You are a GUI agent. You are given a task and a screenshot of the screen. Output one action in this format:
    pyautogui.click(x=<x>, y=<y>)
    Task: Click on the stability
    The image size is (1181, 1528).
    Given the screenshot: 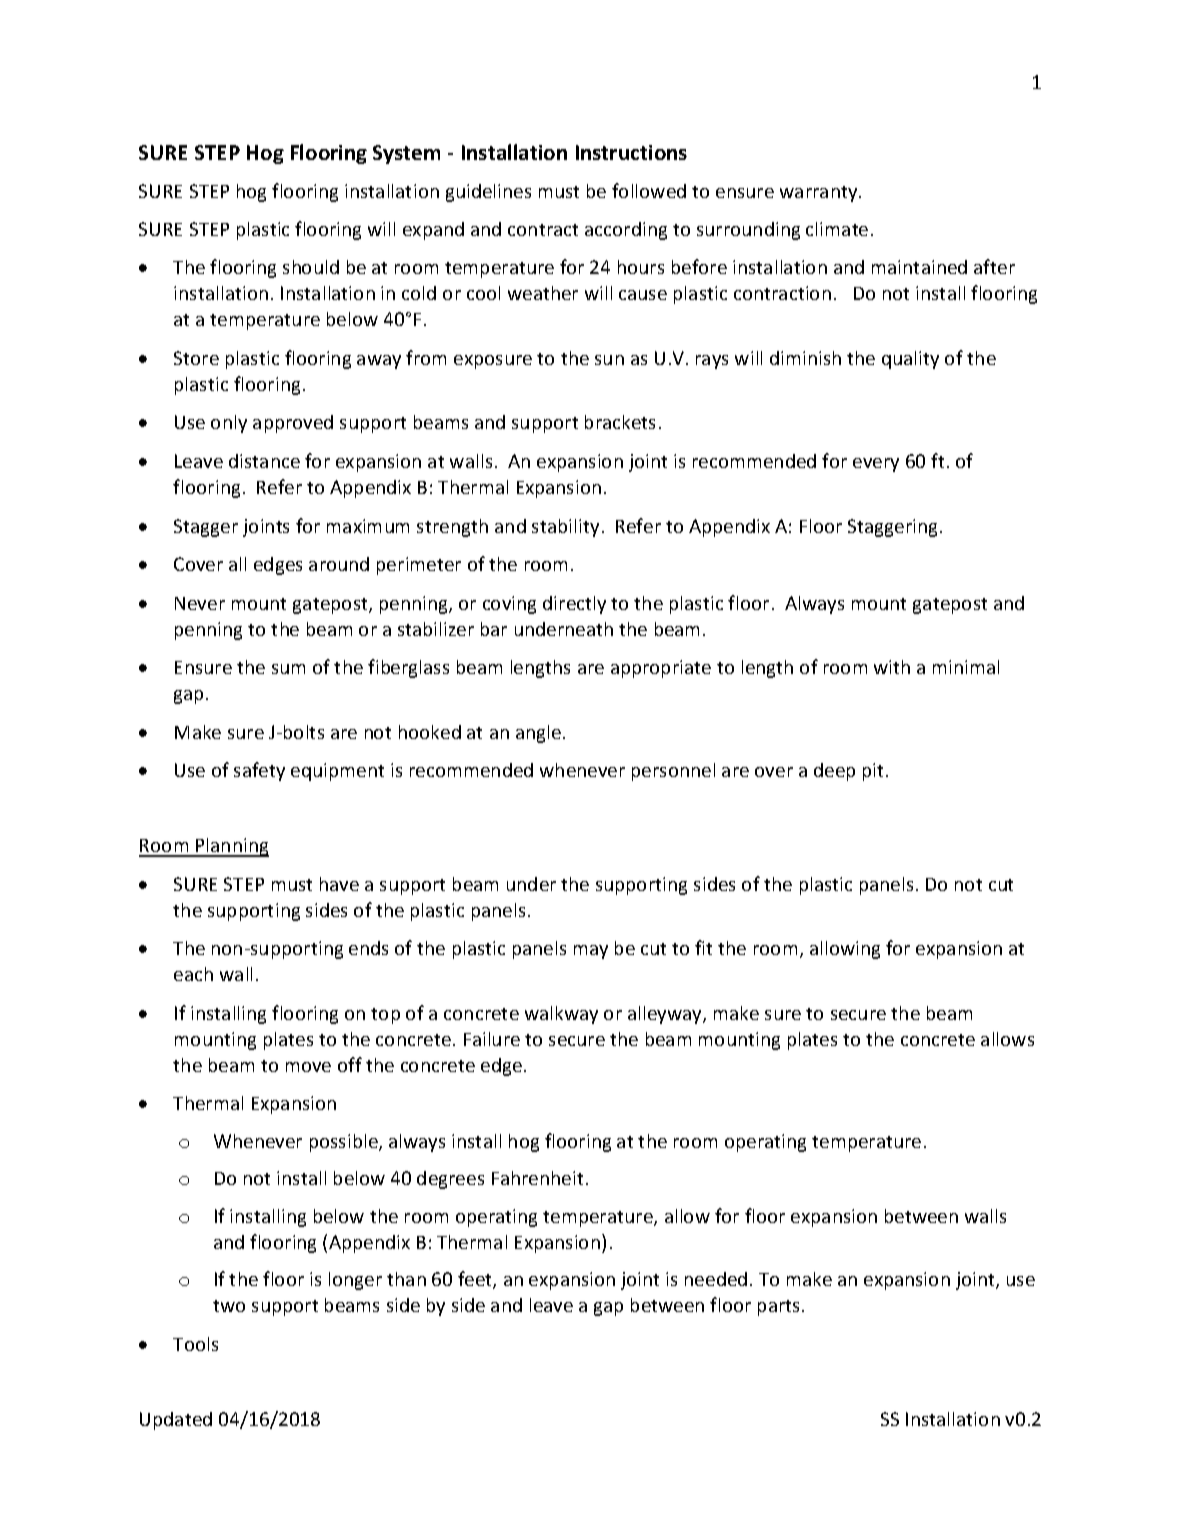 What is the action you would take?
    pyautogui.click(x=565, y=528)
